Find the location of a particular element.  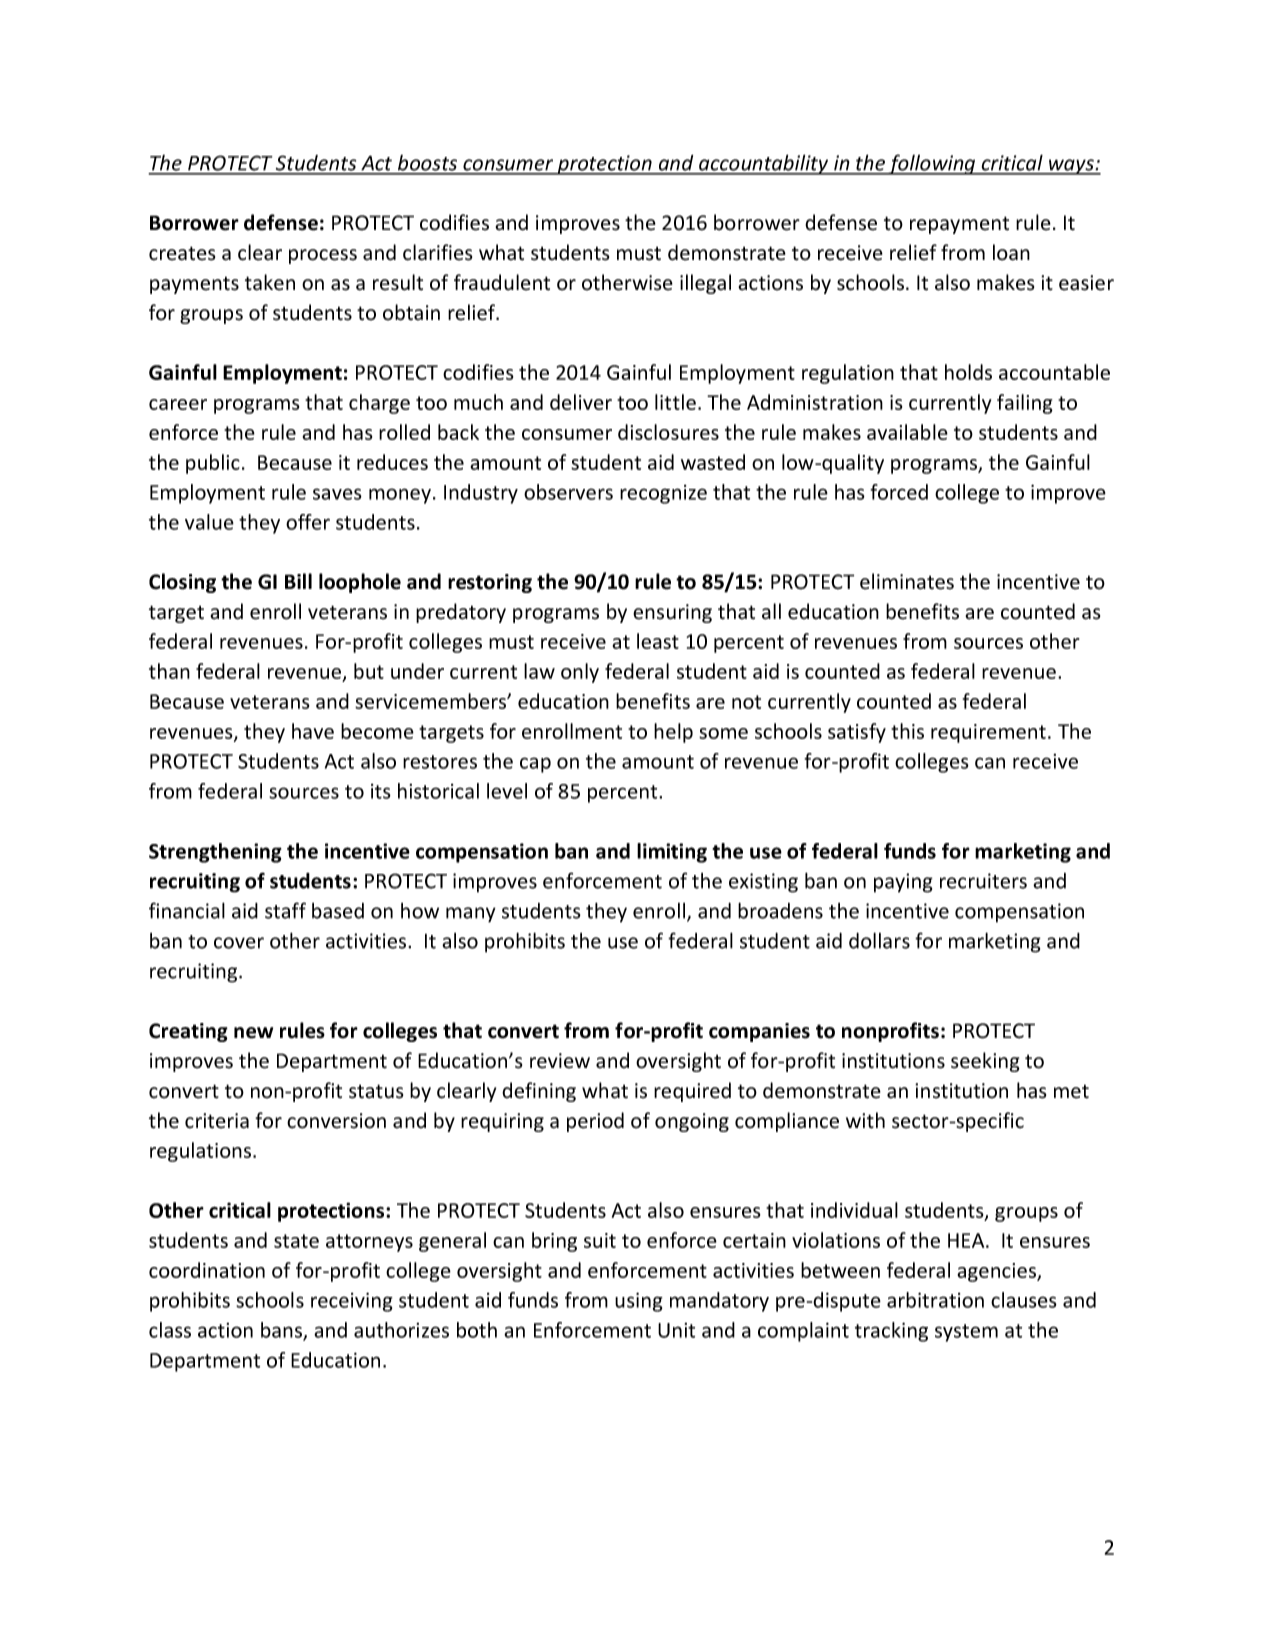

new is located at coordinates (253, 1033).
